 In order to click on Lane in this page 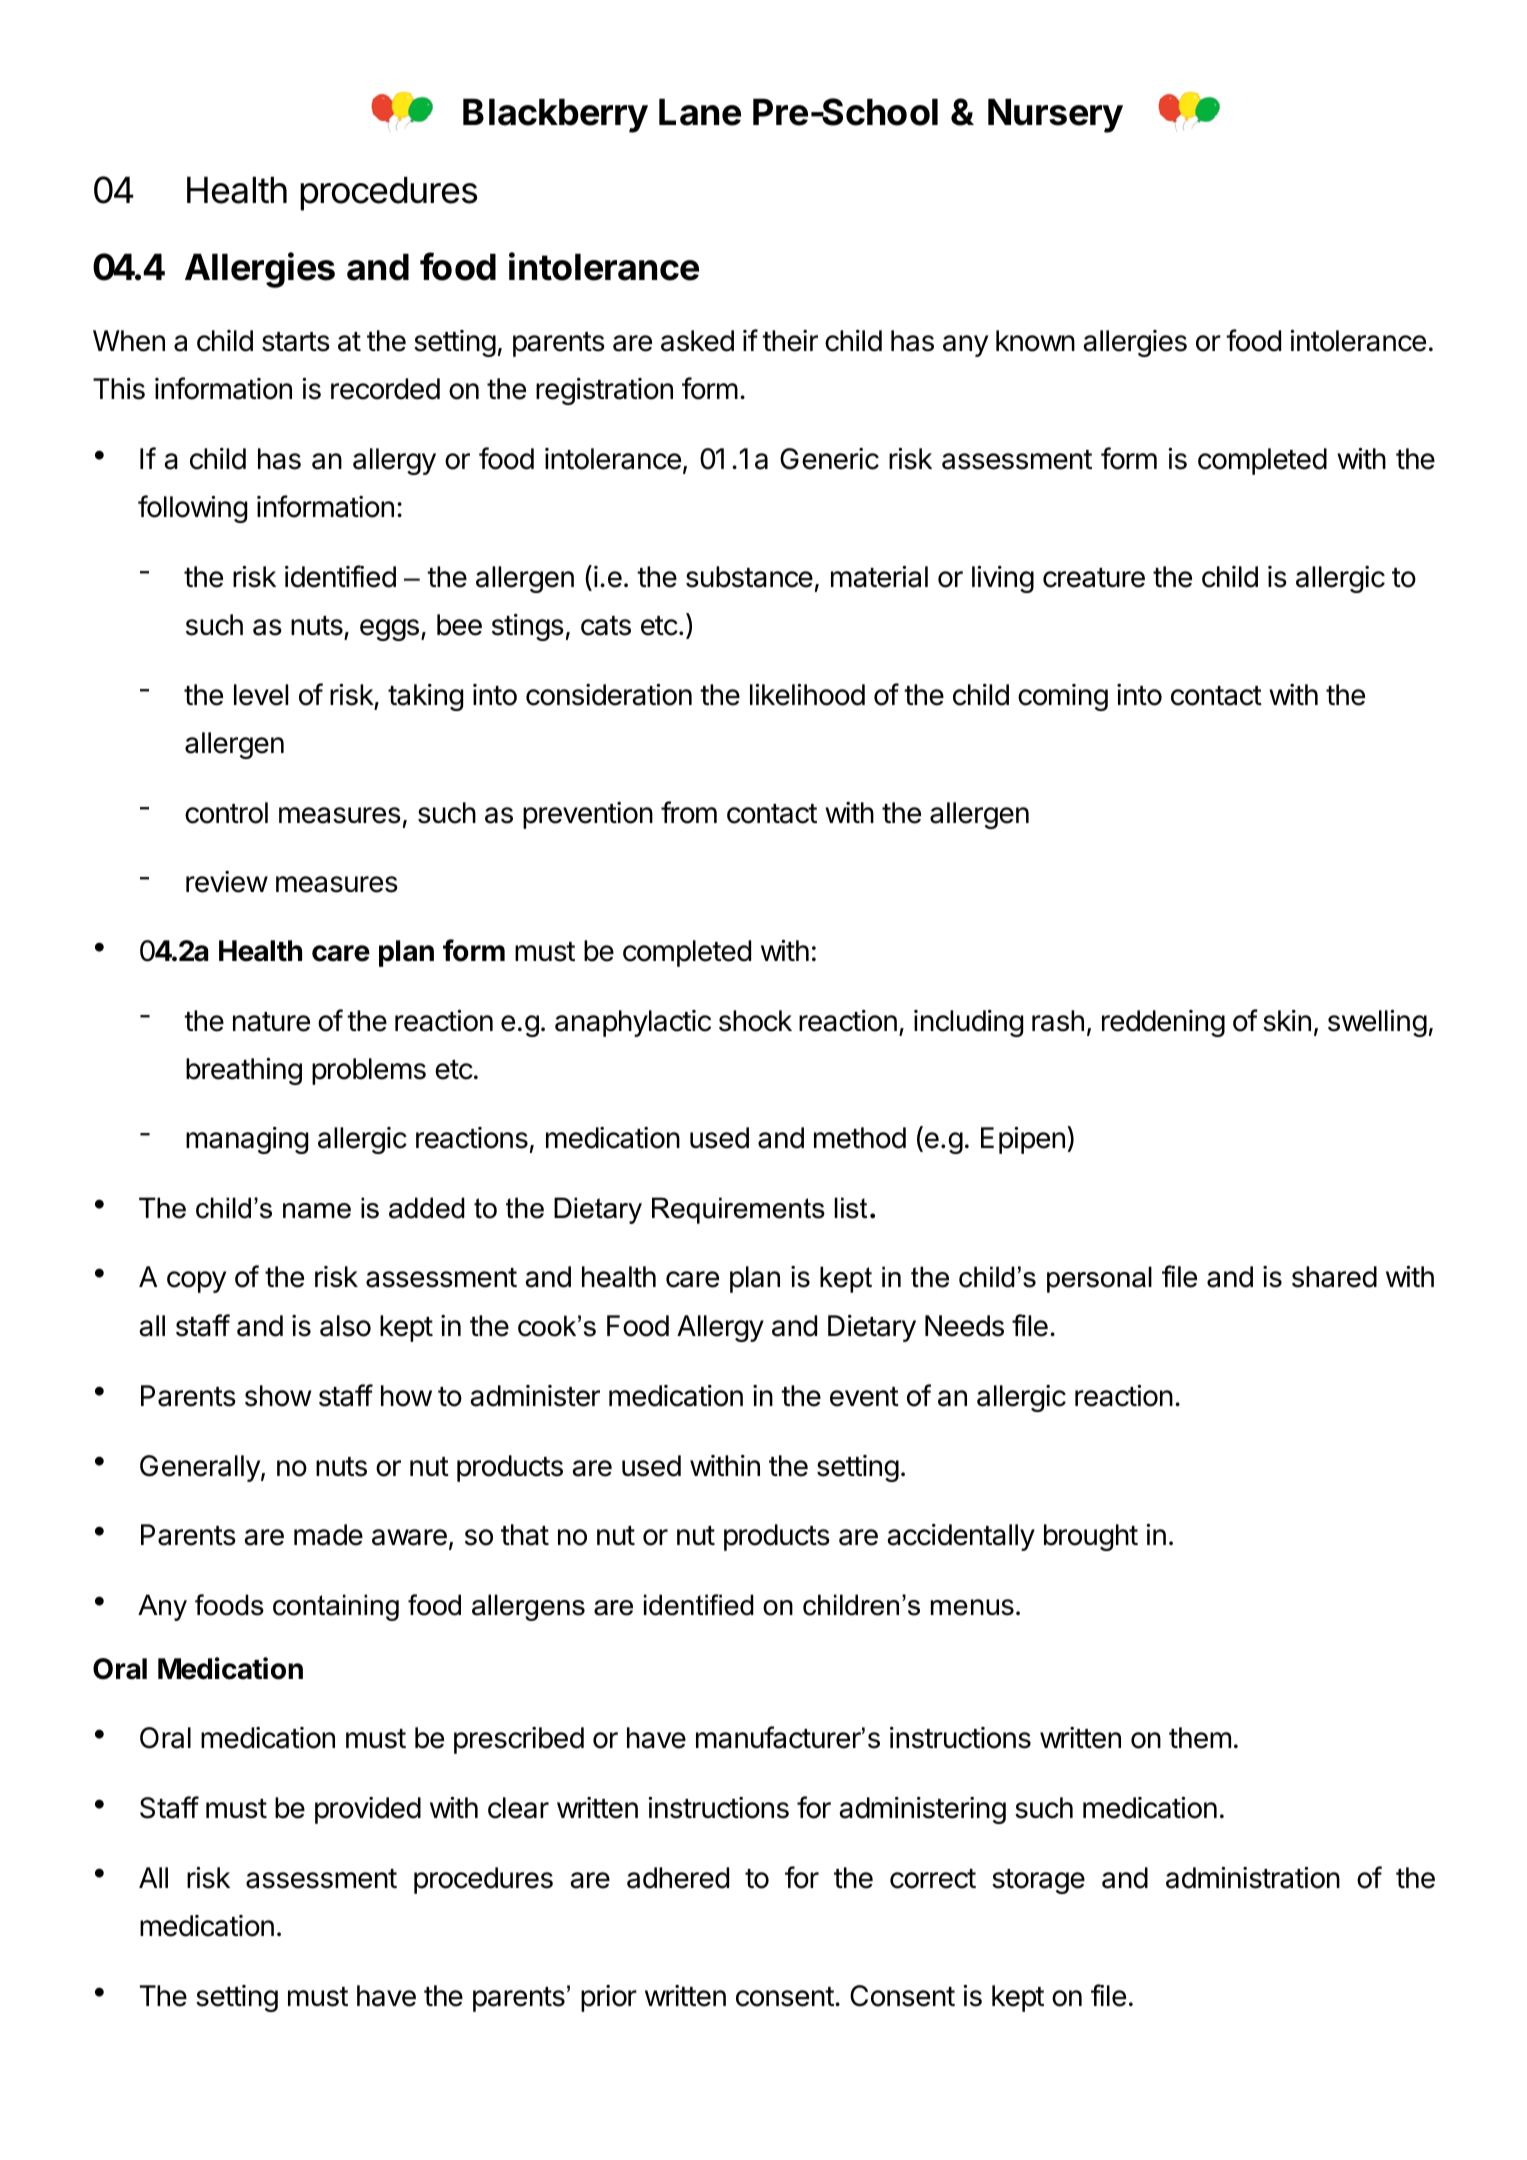, I will do `click(700, 112)`.
